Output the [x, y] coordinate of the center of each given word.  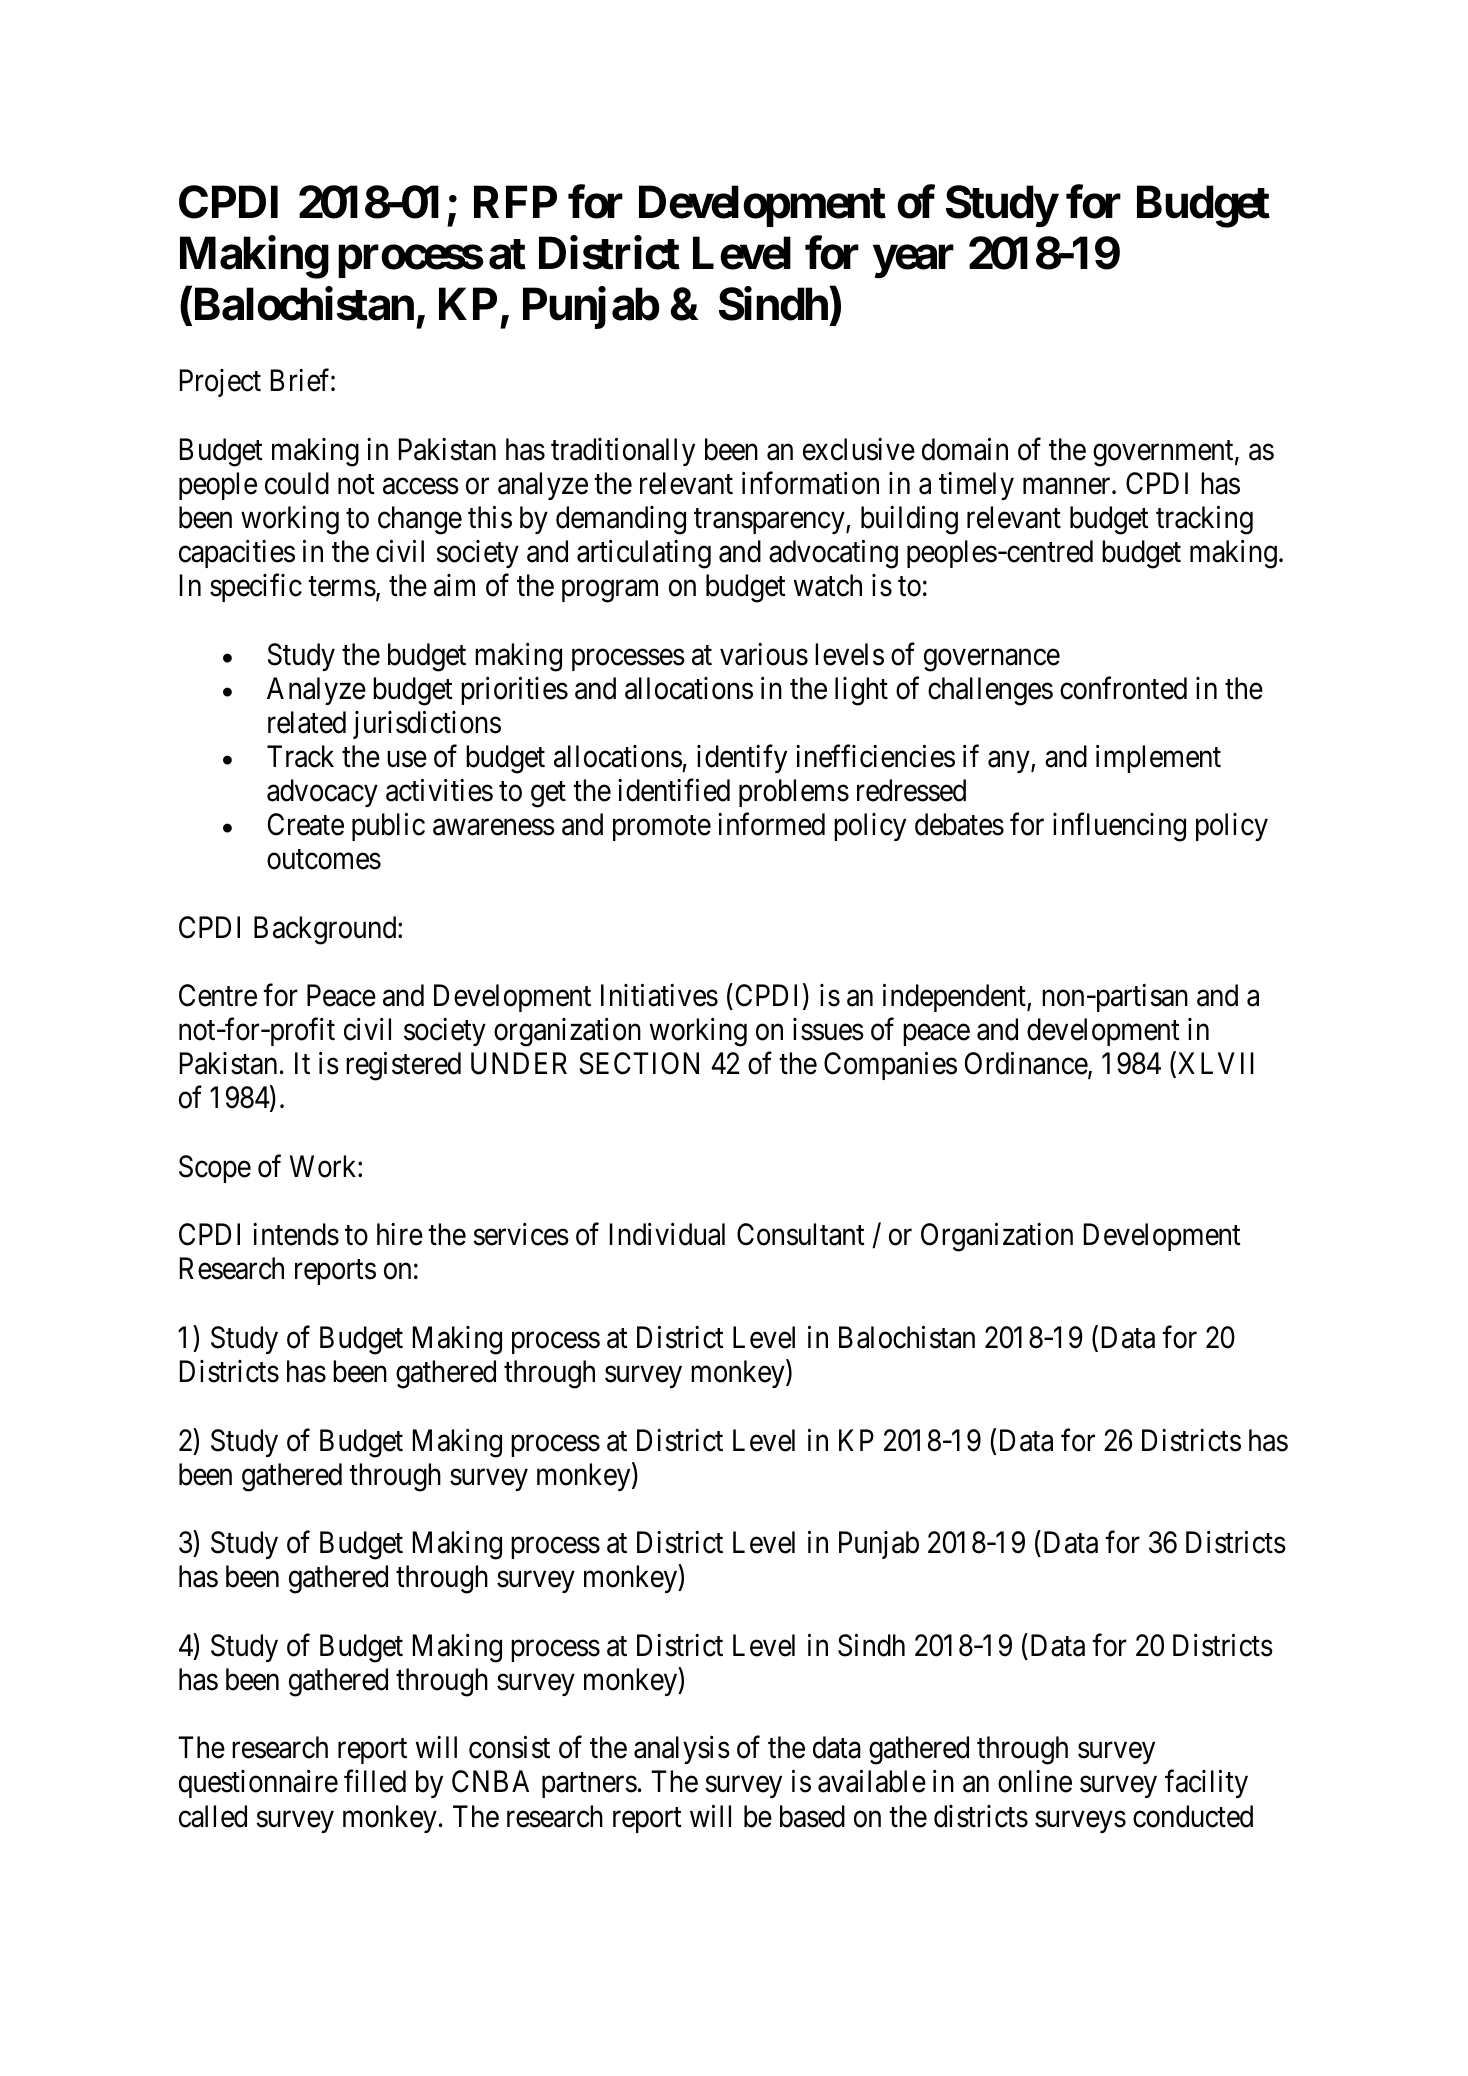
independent [955, 998]
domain [965, 449]
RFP [515, 202]
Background [326, 930]
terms [342, 587]
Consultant [801, 1234]
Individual [667, 1234]
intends [296, 1234]
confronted [1123, 688]
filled [375, 1781]
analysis [682, 1750]
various [764, 654]
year [913, 262]
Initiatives [659, 995]
